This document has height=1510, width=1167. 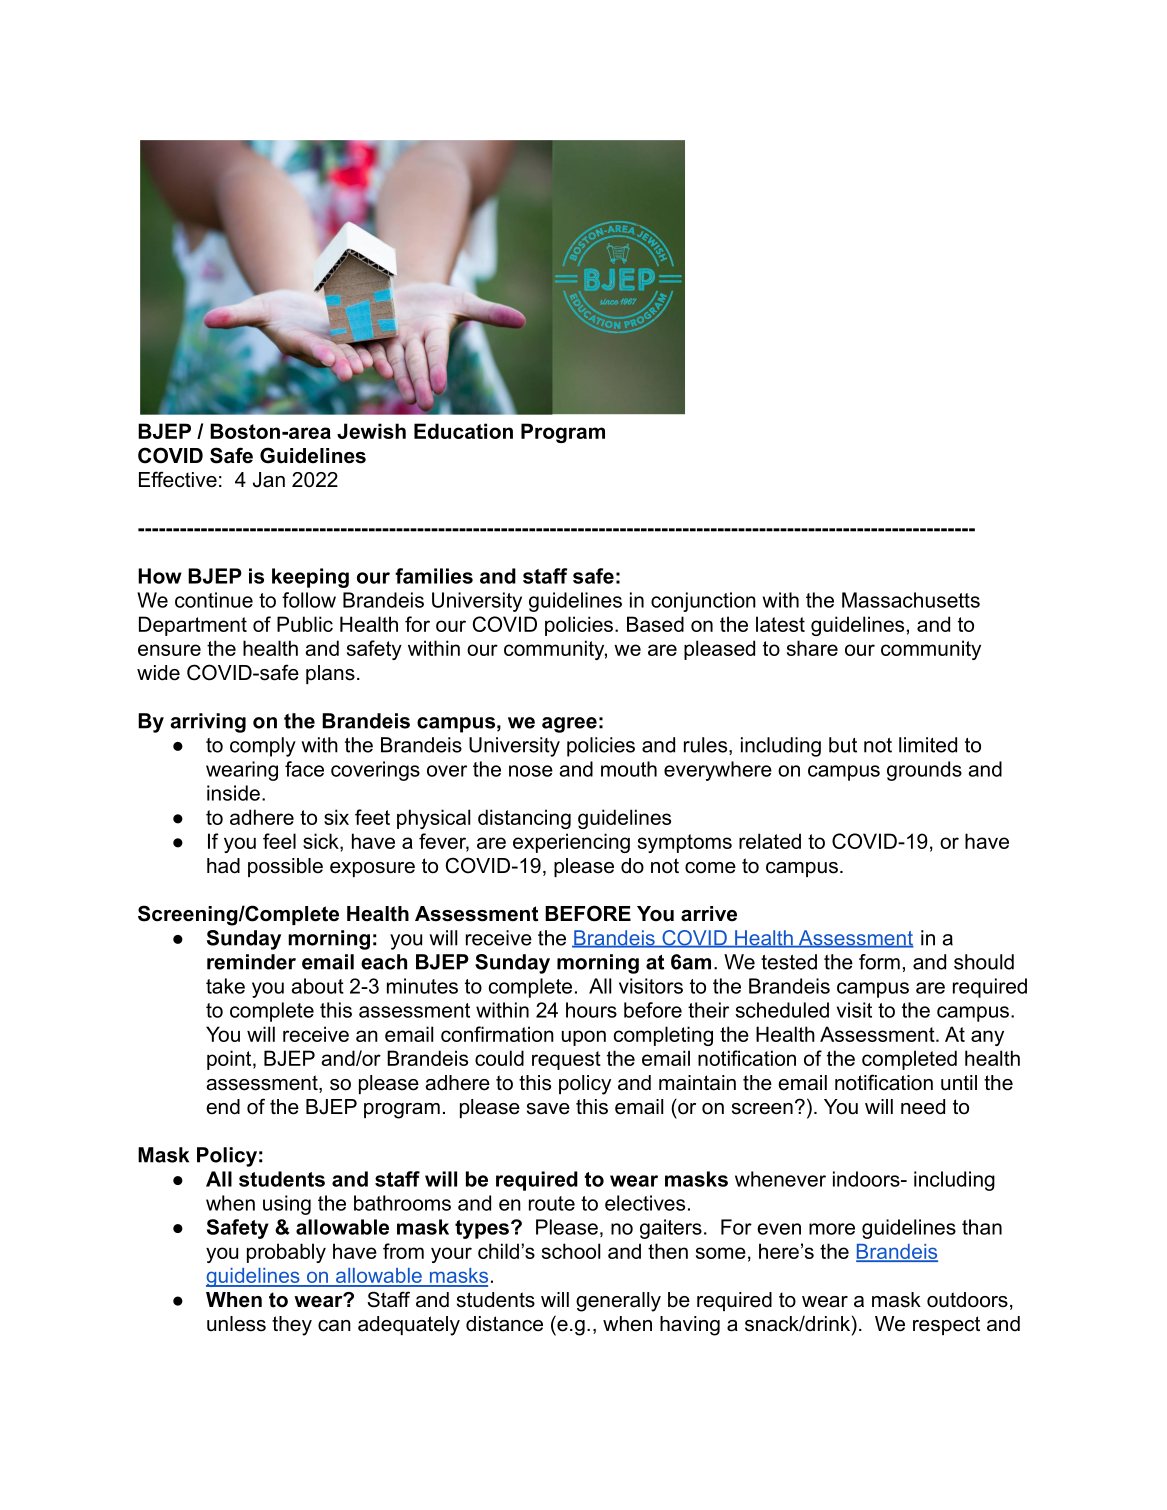 I want to click on save, so click(x=548, y=1109).
